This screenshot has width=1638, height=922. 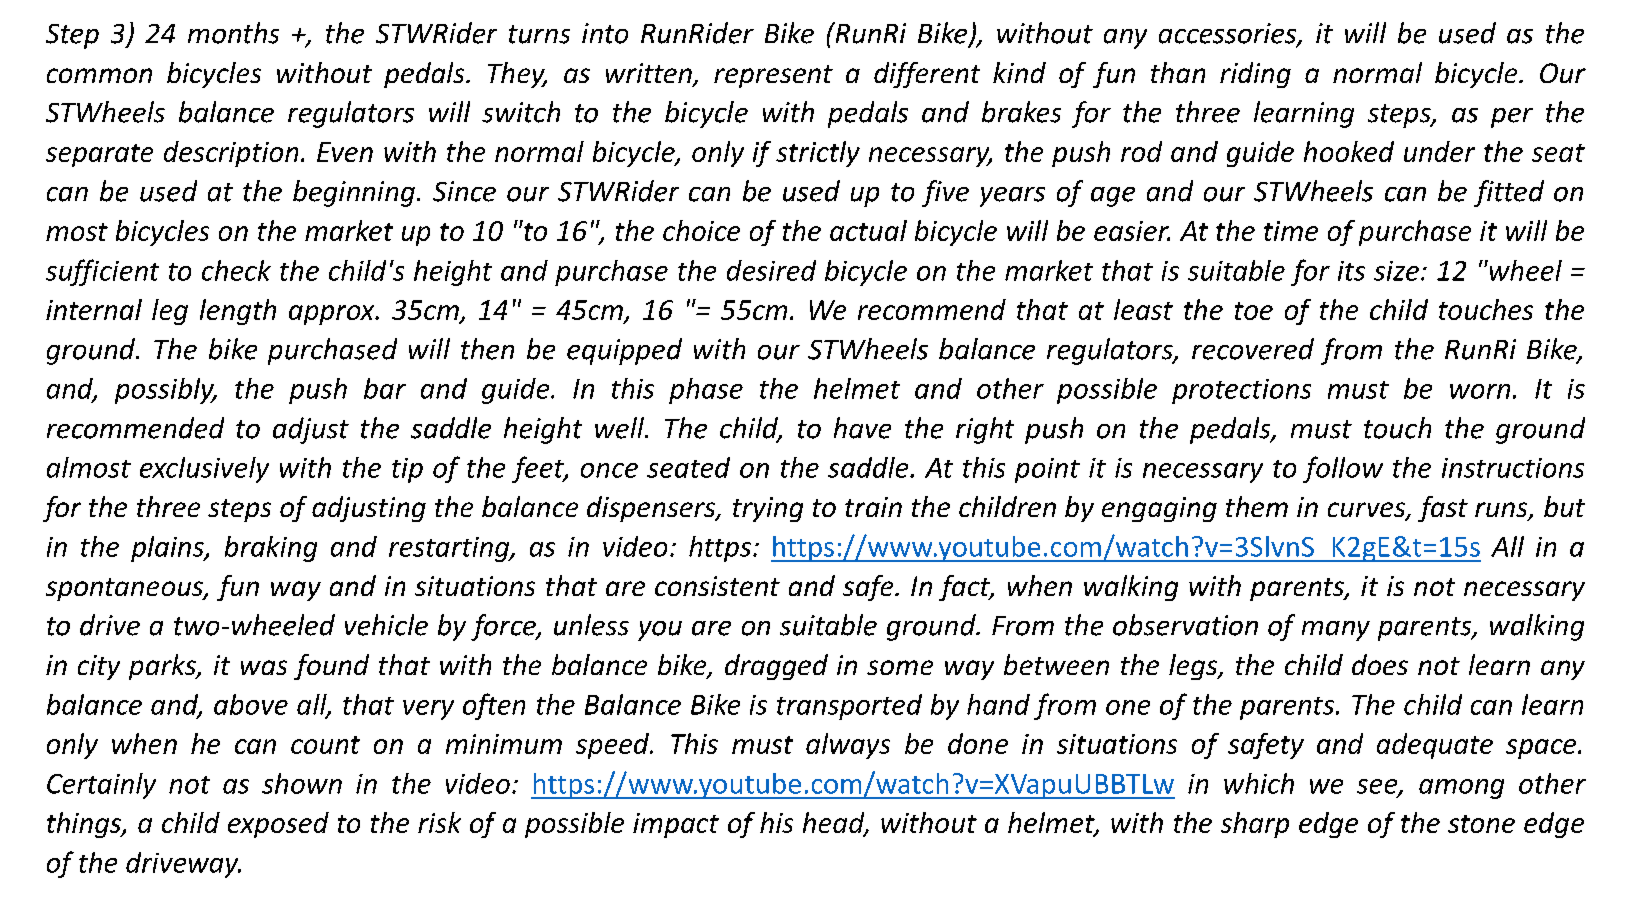 I want to click on months, so click(x=233, y=33).
